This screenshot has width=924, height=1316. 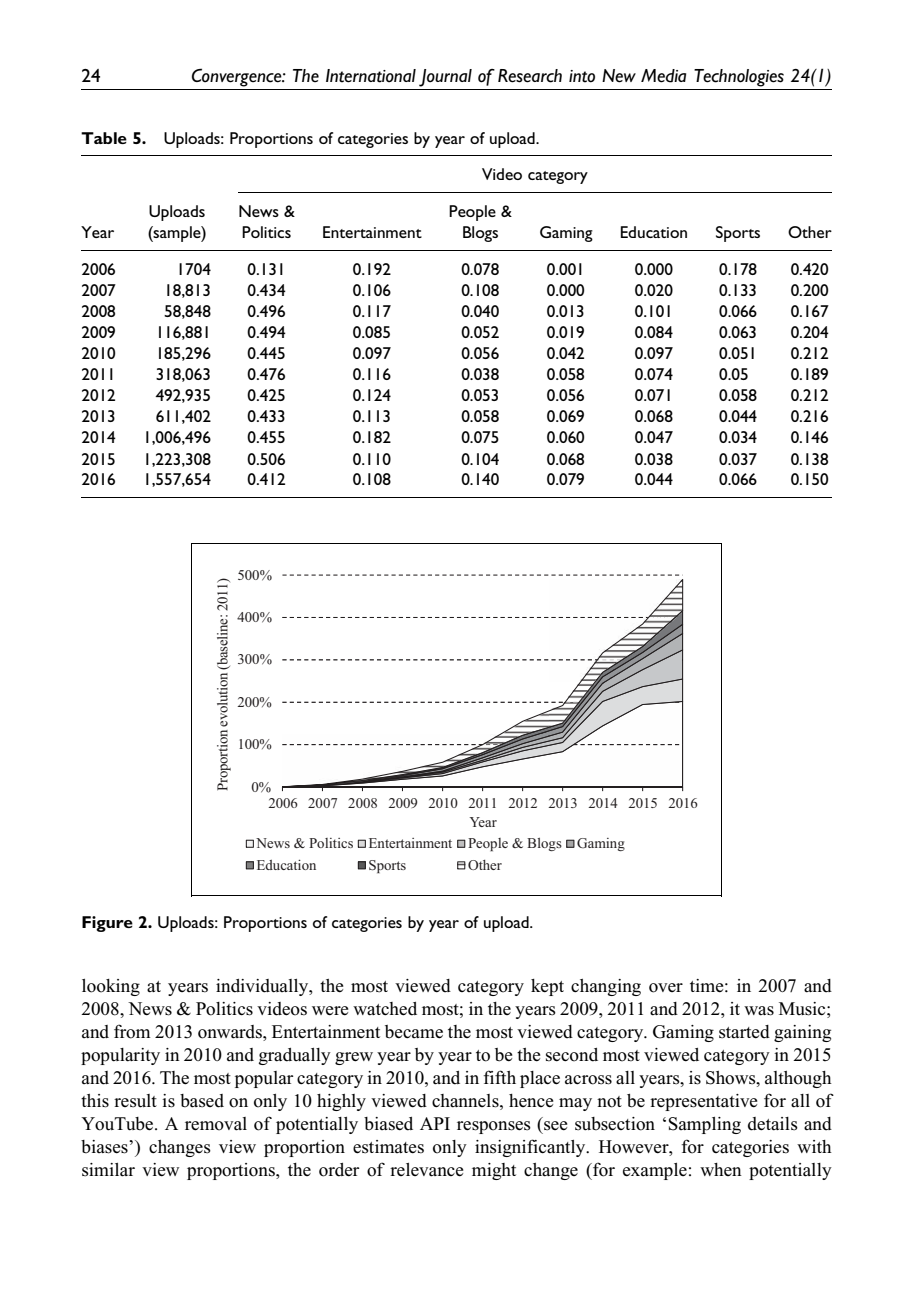 I want to click on Table, so click(x=104, y=138).
